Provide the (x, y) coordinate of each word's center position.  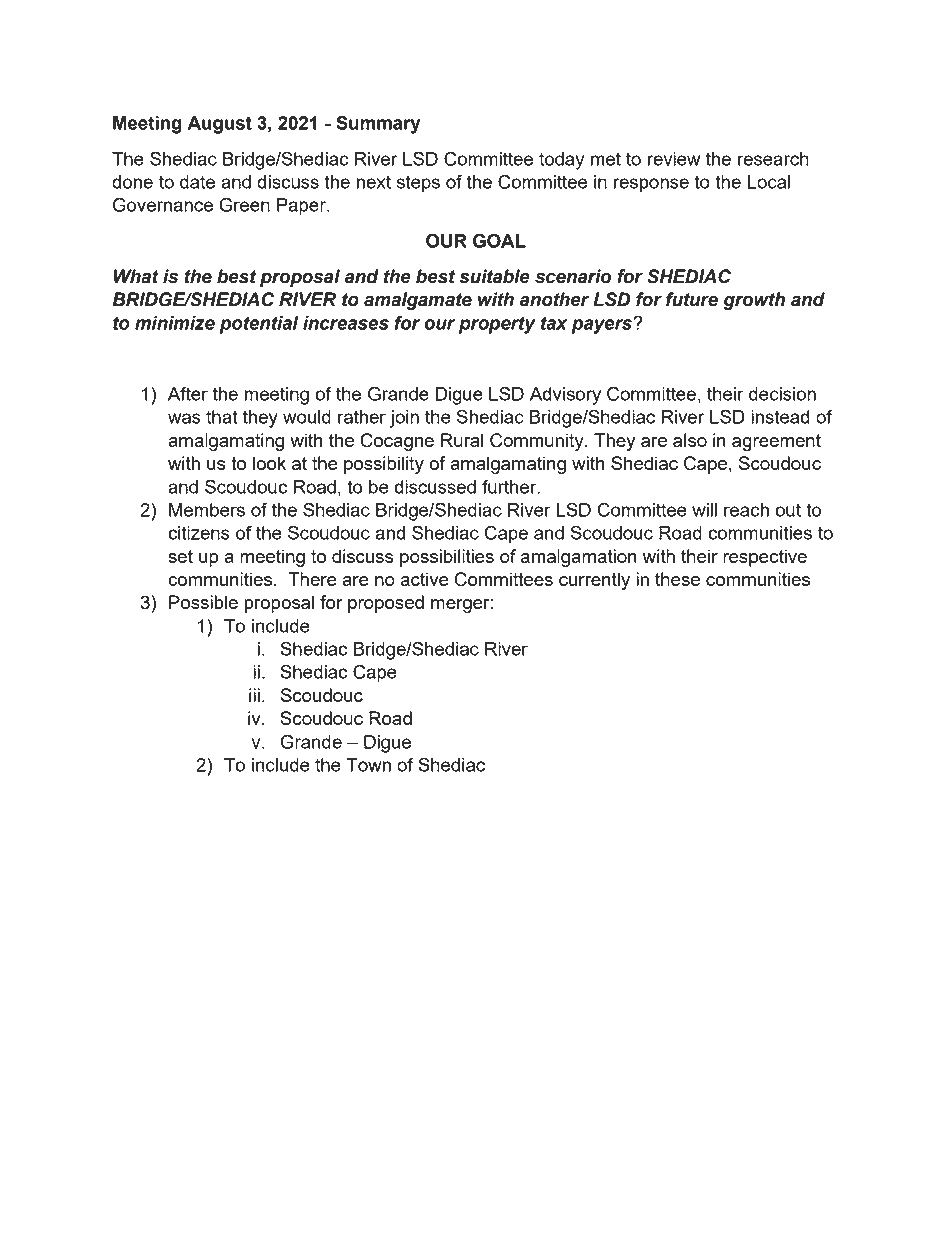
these (677, 579)
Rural (462, 440)
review (674, 159)
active (424, 579)
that (222, 417)
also (690, 440)
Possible (203, 602)
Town (368, 765)
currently (594, 581)
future (692, 299)
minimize (175, 323)
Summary (378, 124)
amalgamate (418, 301)
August (220, 125)
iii (254, 695)
